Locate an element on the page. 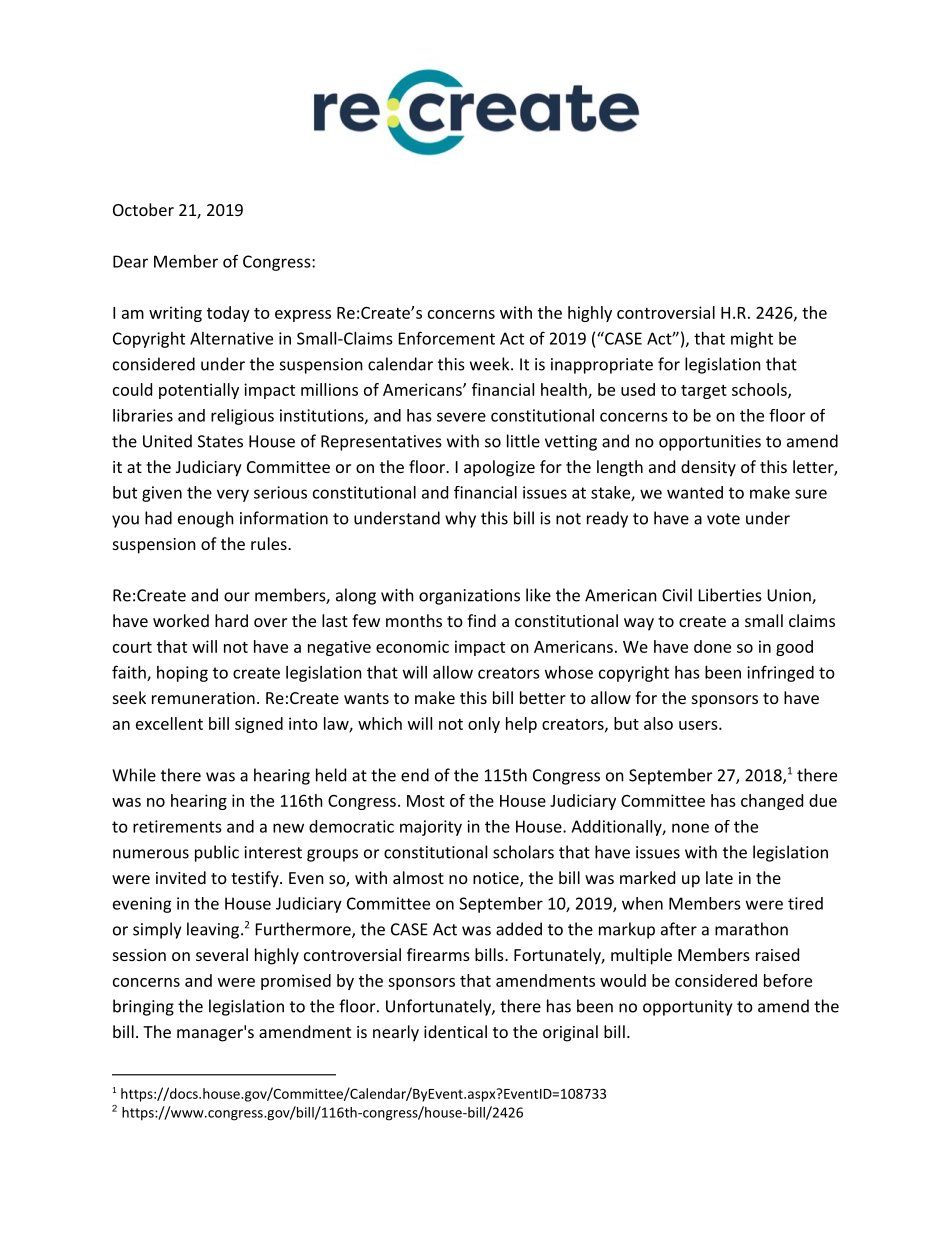 This image has width=952, height=1233. find is located at coordinates (481, 620).
